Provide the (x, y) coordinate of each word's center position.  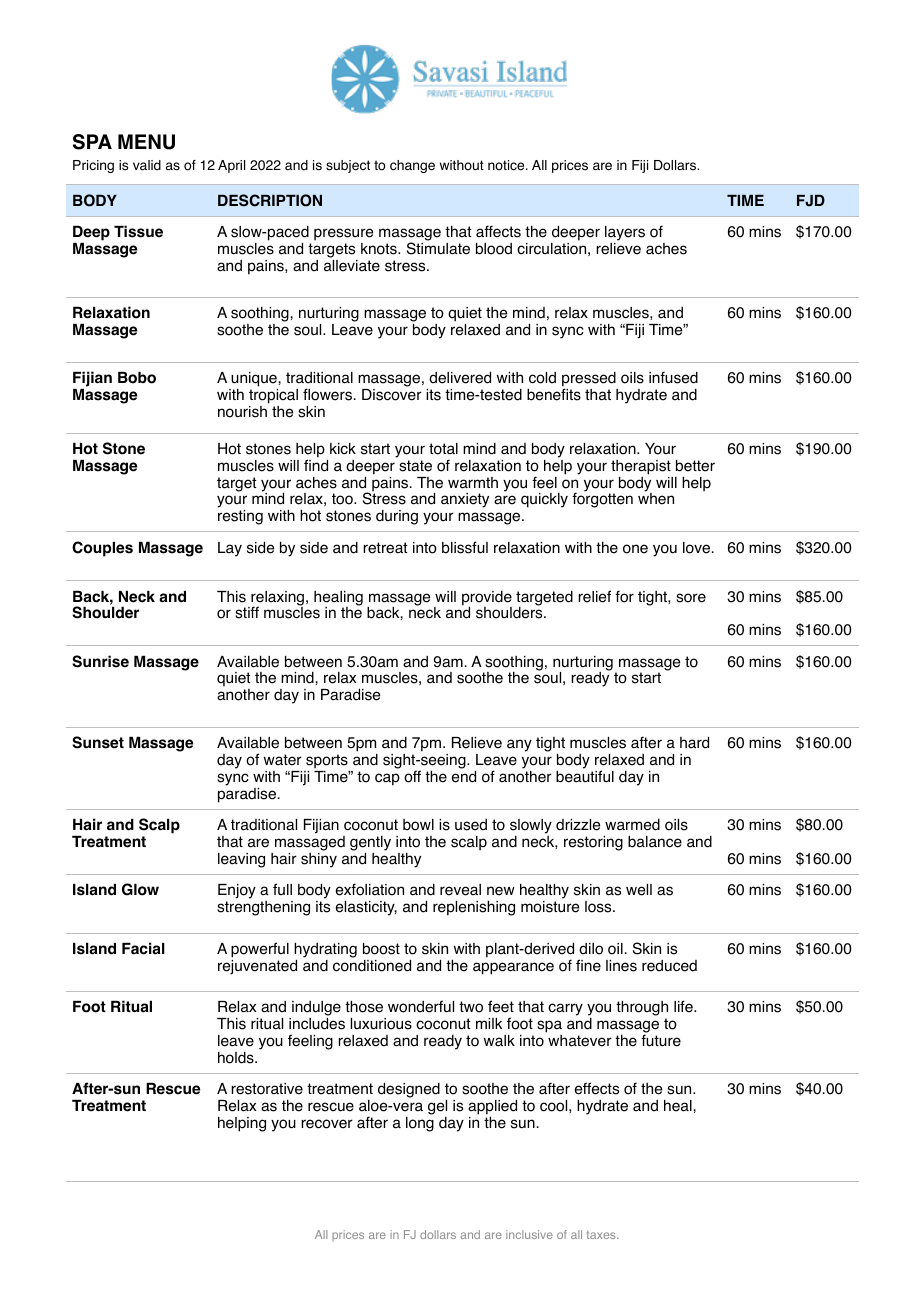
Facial (143, 948)
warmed (632, 825)
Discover (392, 395)
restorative (267, 1089)
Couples (102, 549)
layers (625, 233)
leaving (241, 860)
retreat (385, 548)
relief (594, 596)
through (642, 1010)
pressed (589, 380)
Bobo (137, 378)
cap (387, 779)
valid (147, 165)
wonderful (421, 1006)
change (412, 166)
